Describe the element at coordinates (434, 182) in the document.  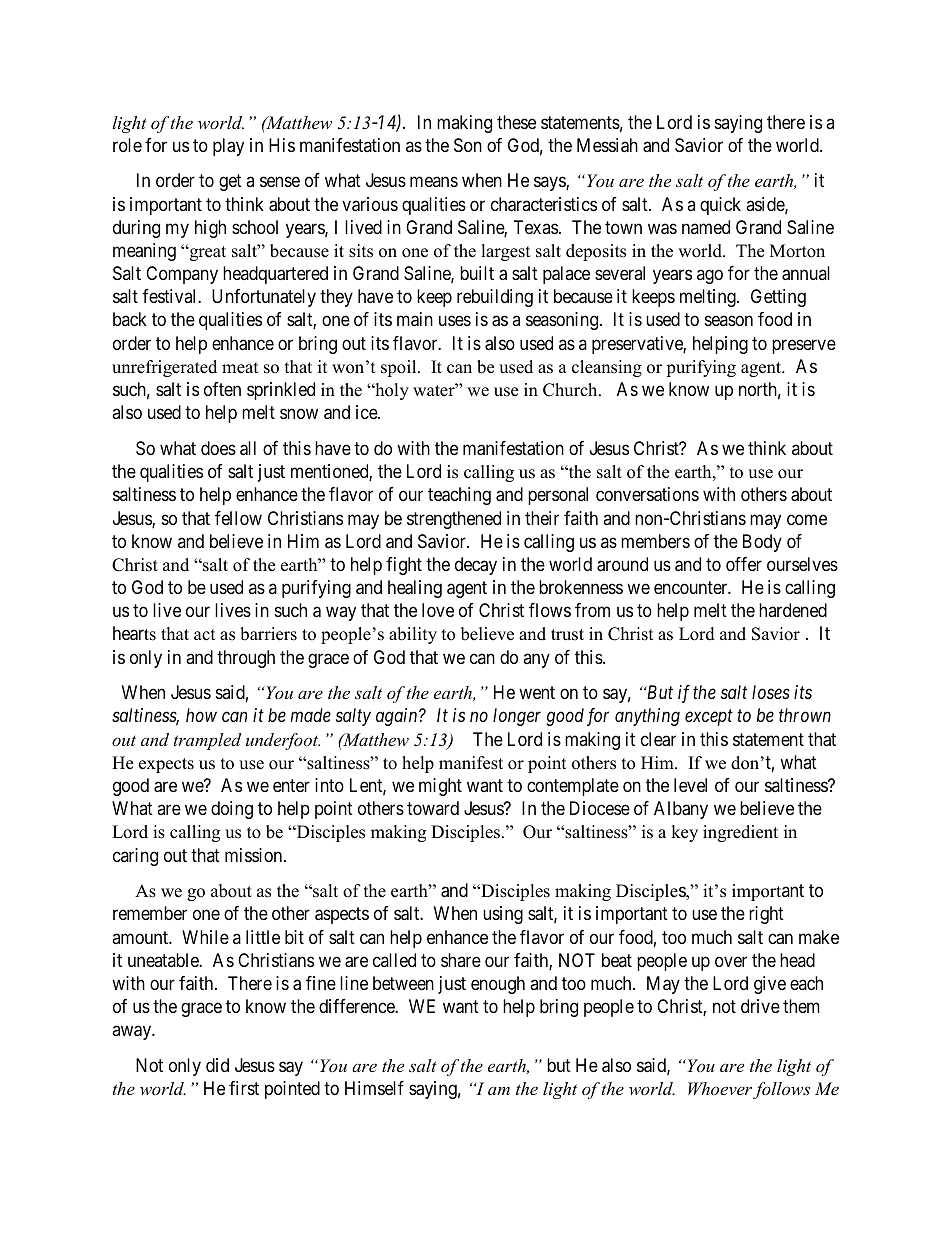
I see `means` at that location.
